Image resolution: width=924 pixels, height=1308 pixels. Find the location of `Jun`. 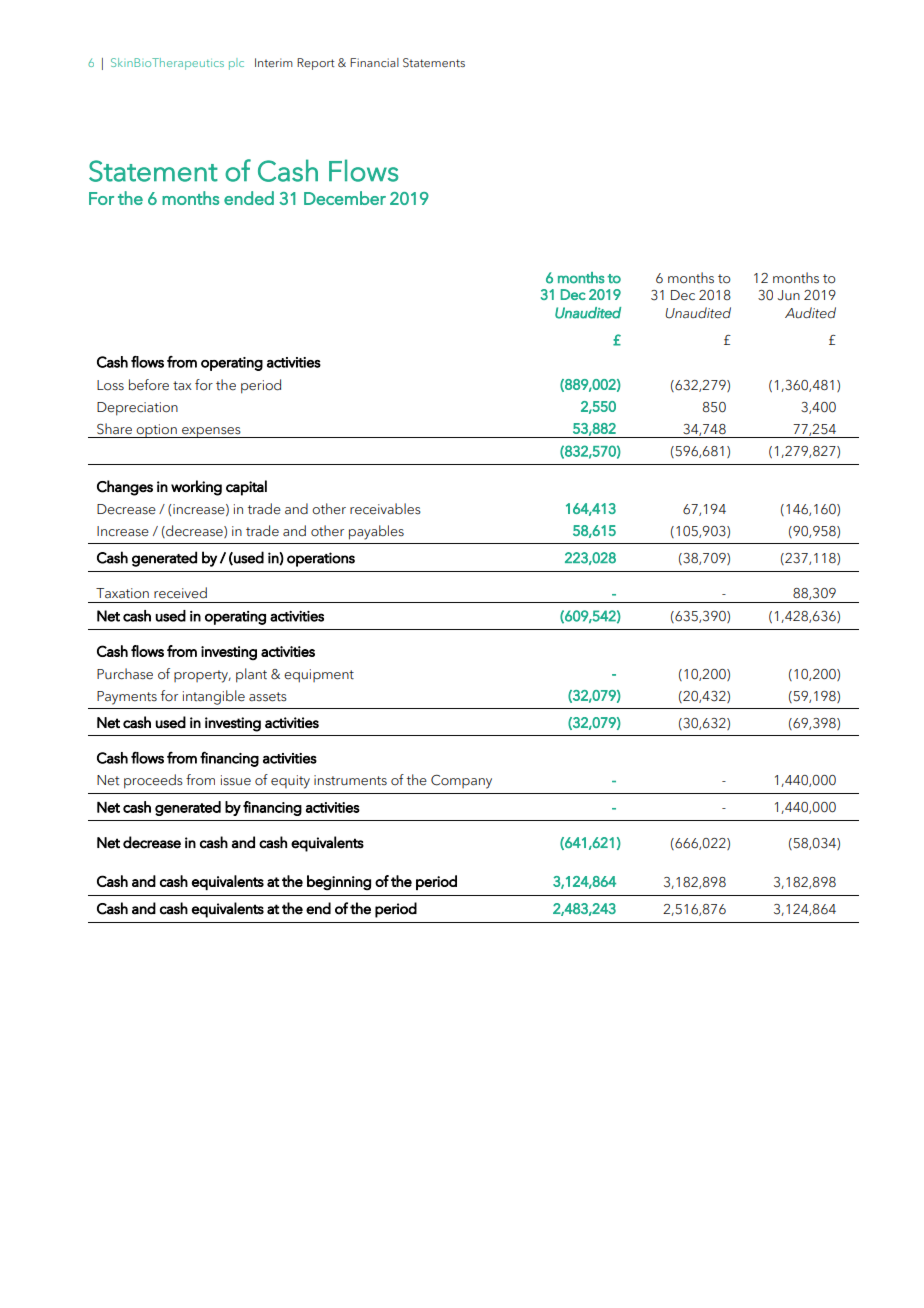

Jun is located at coordinates (789, 295).
